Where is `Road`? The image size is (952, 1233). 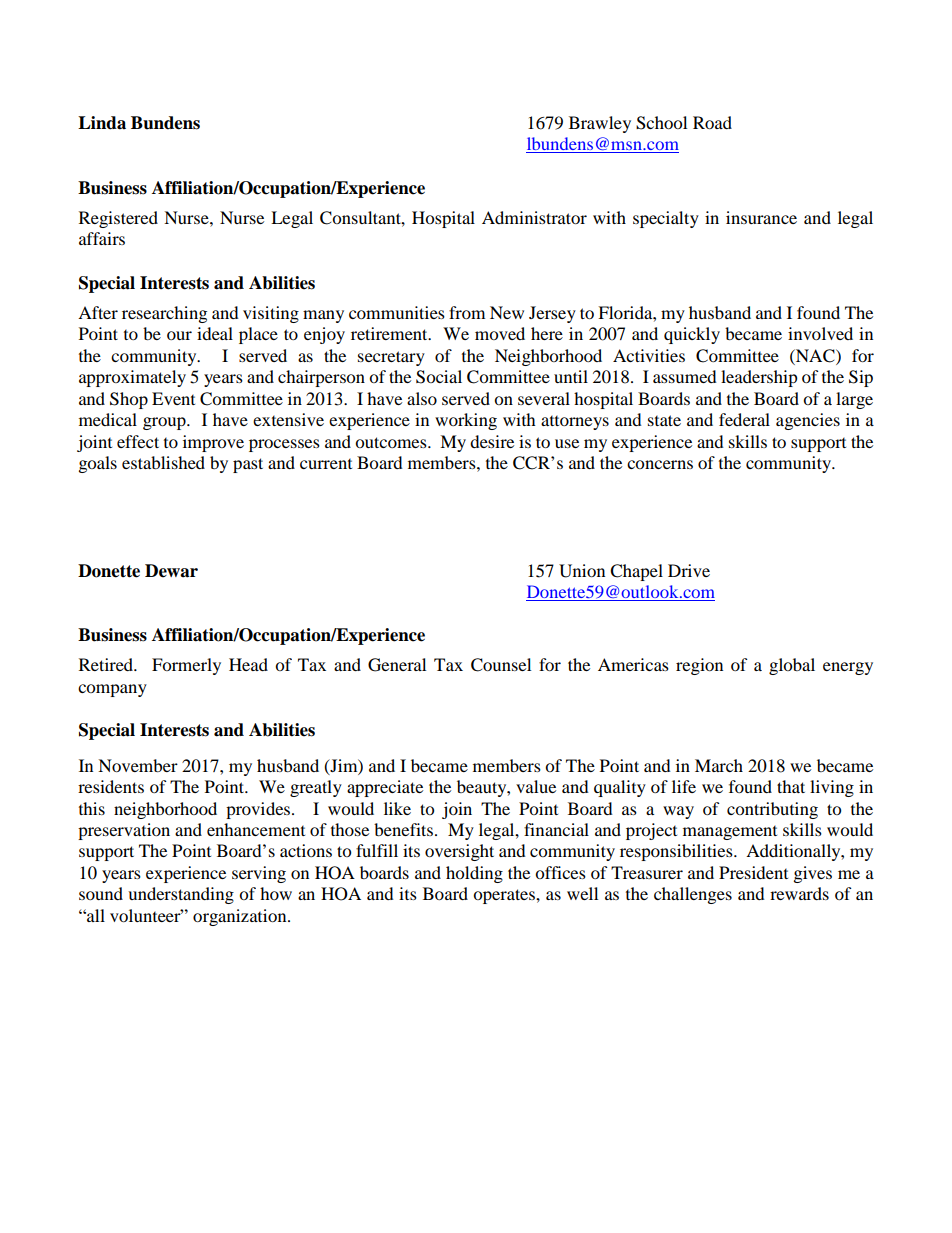 Road is located at coordinates (712, 122).
